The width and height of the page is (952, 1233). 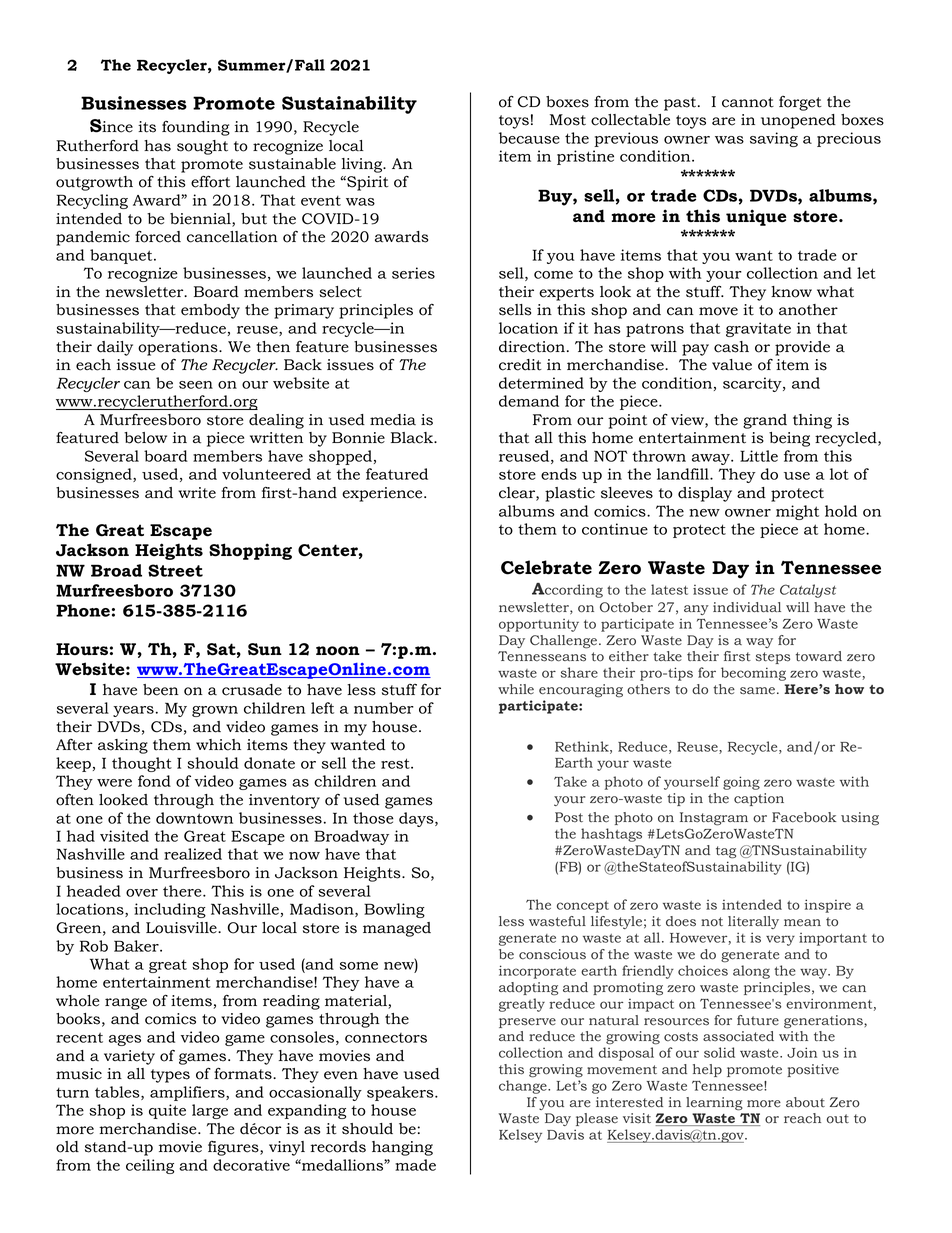 What do you see at coordinates (402, 1148) in the page?
I see `hanging` at bounding box center [402, 1148].
